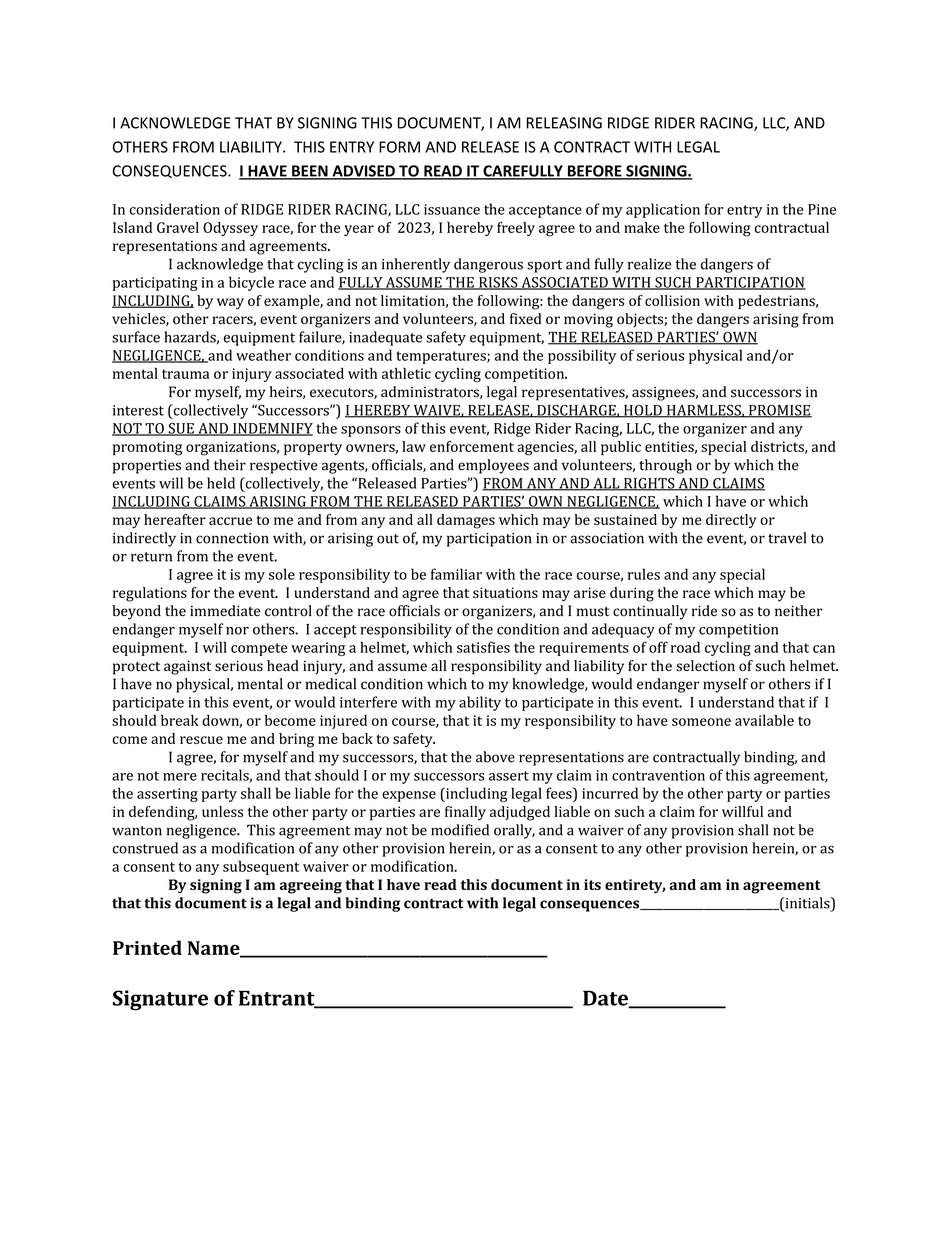 This page has width=952, height=1233. What do you see at coordinates (592, 884) in the page?
I see `its` at bounding box center [592, 884].
